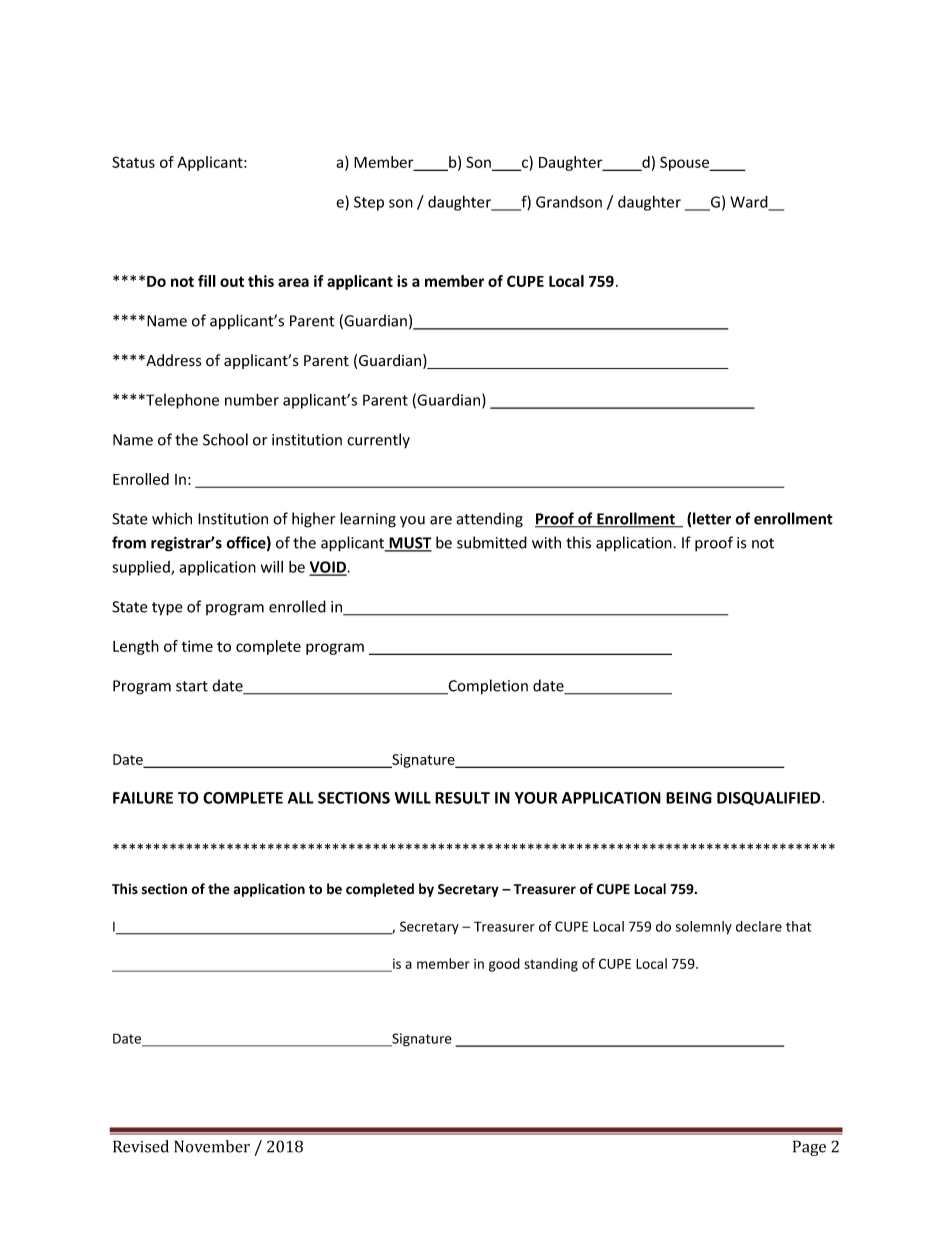 Image resolution: width=952 pixels, height=1233 pixels. Describe the element at coordinates (750, 203) in the screenshot. I see `Ward` at that location.
